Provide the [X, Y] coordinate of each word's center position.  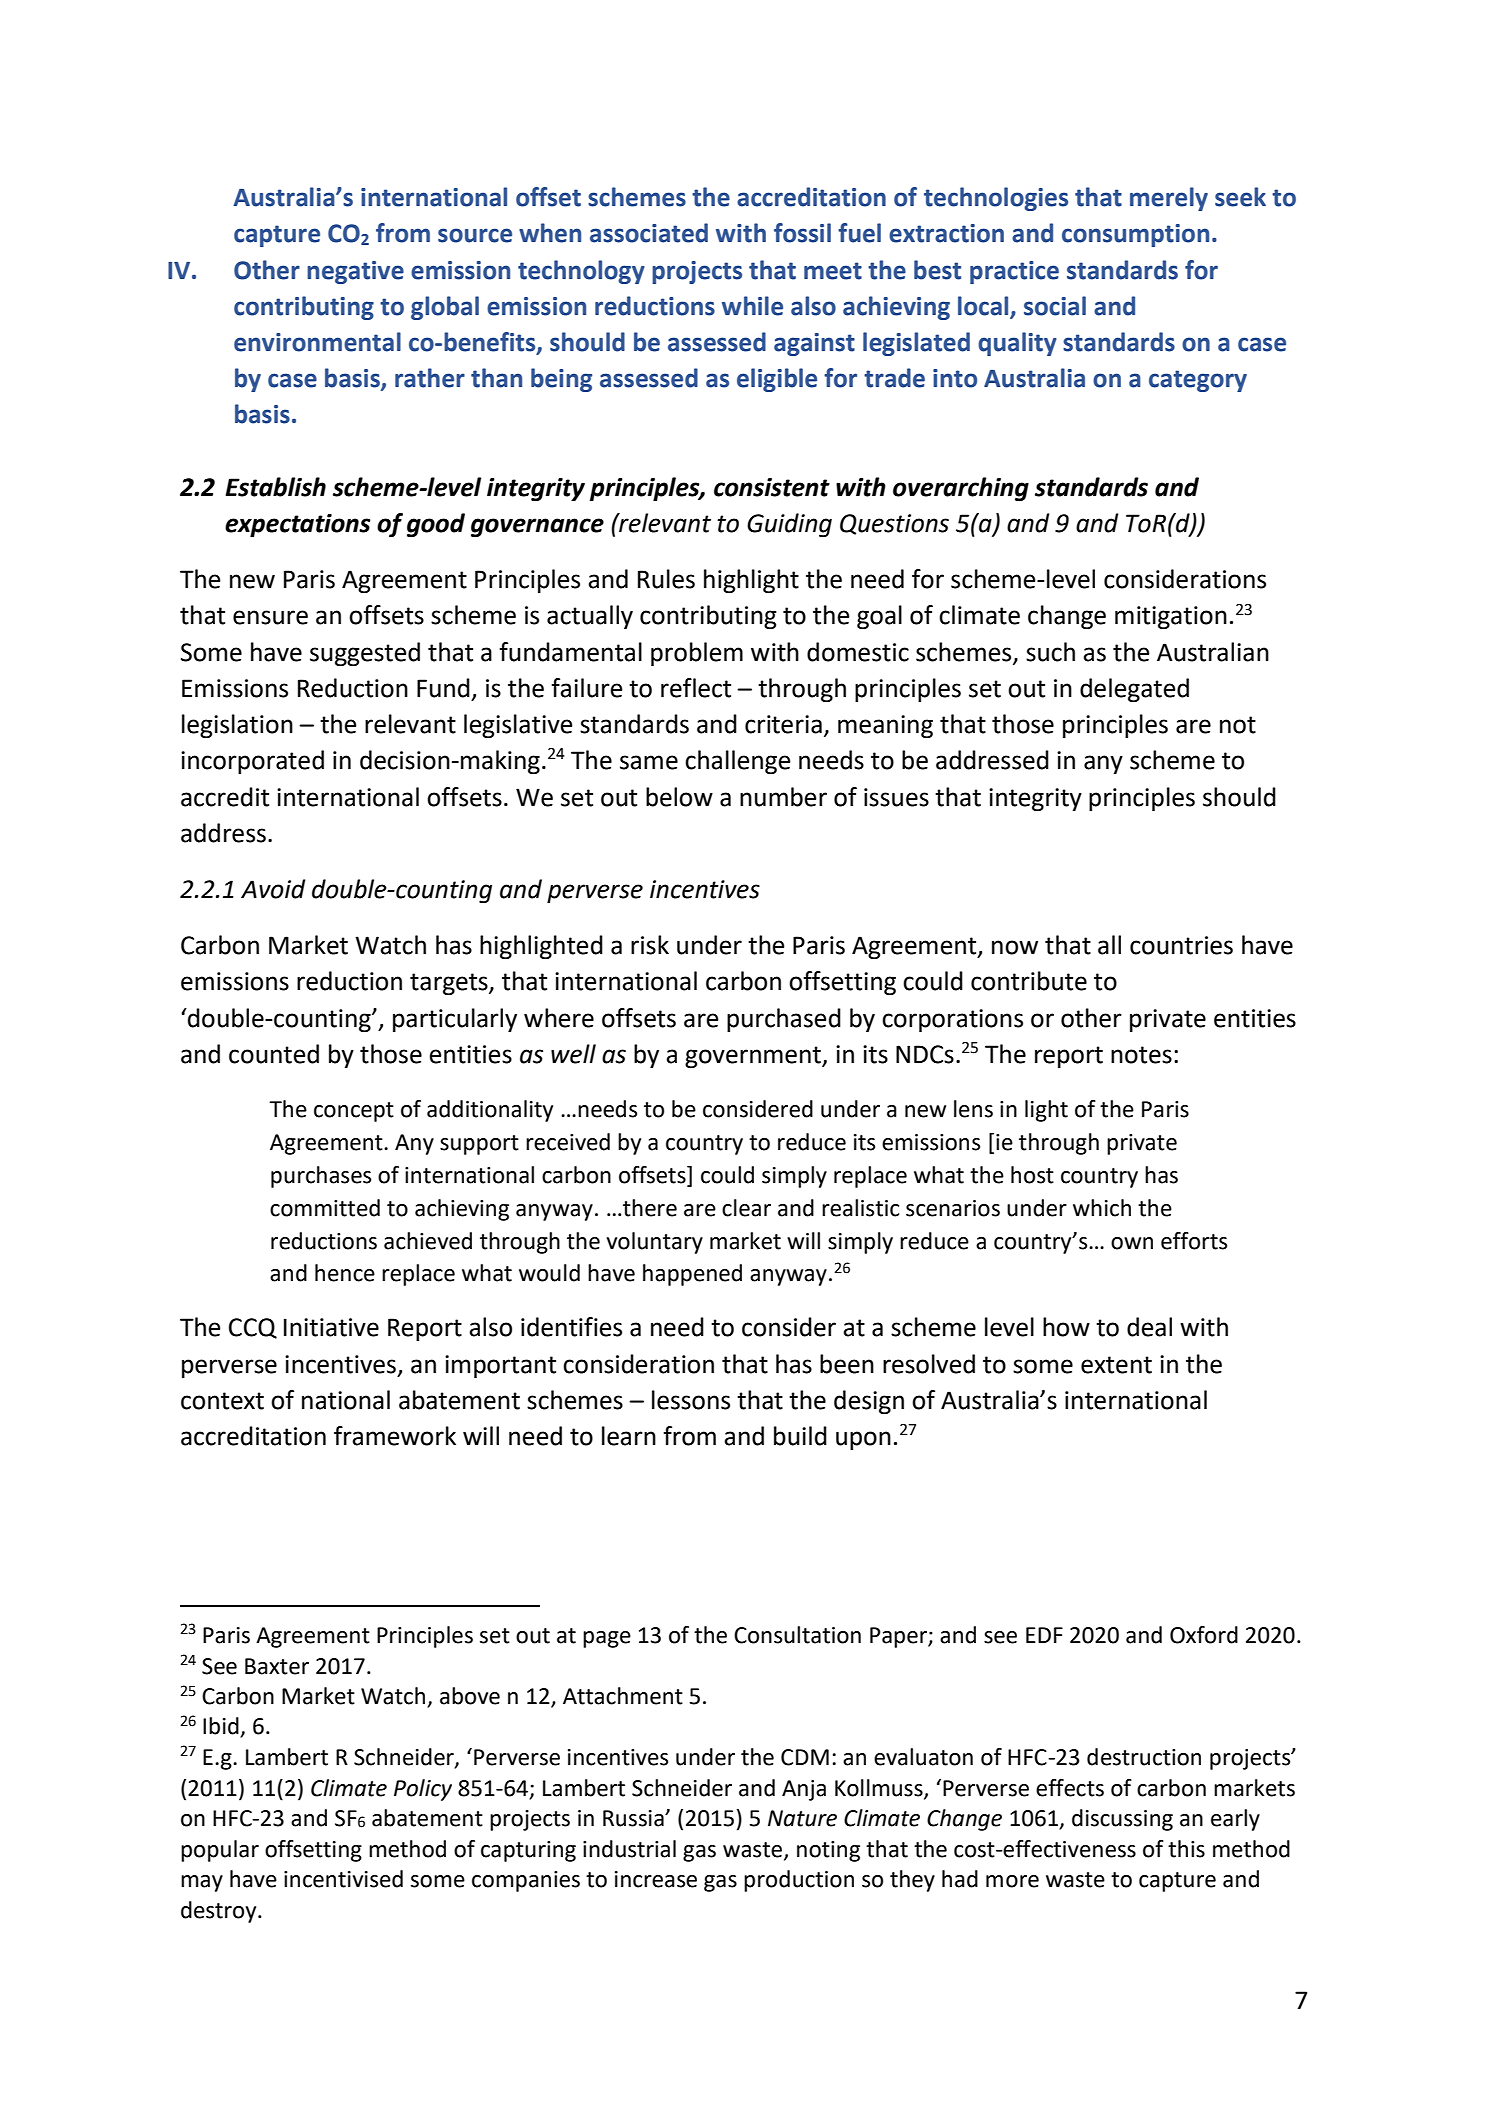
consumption [1135, 235]
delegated [1134, 690]
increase [656, 1879]
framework [395, 1436]
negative [355, 272]
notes [1141, 1055]
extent [1116, 1365]
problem [697, 654]
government [754, 1057]
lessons [691, 1400]
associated [649, 233]
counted [274, 1054]
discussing [1122, 1820]
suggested [365, 654]
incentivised [343, 1879]
